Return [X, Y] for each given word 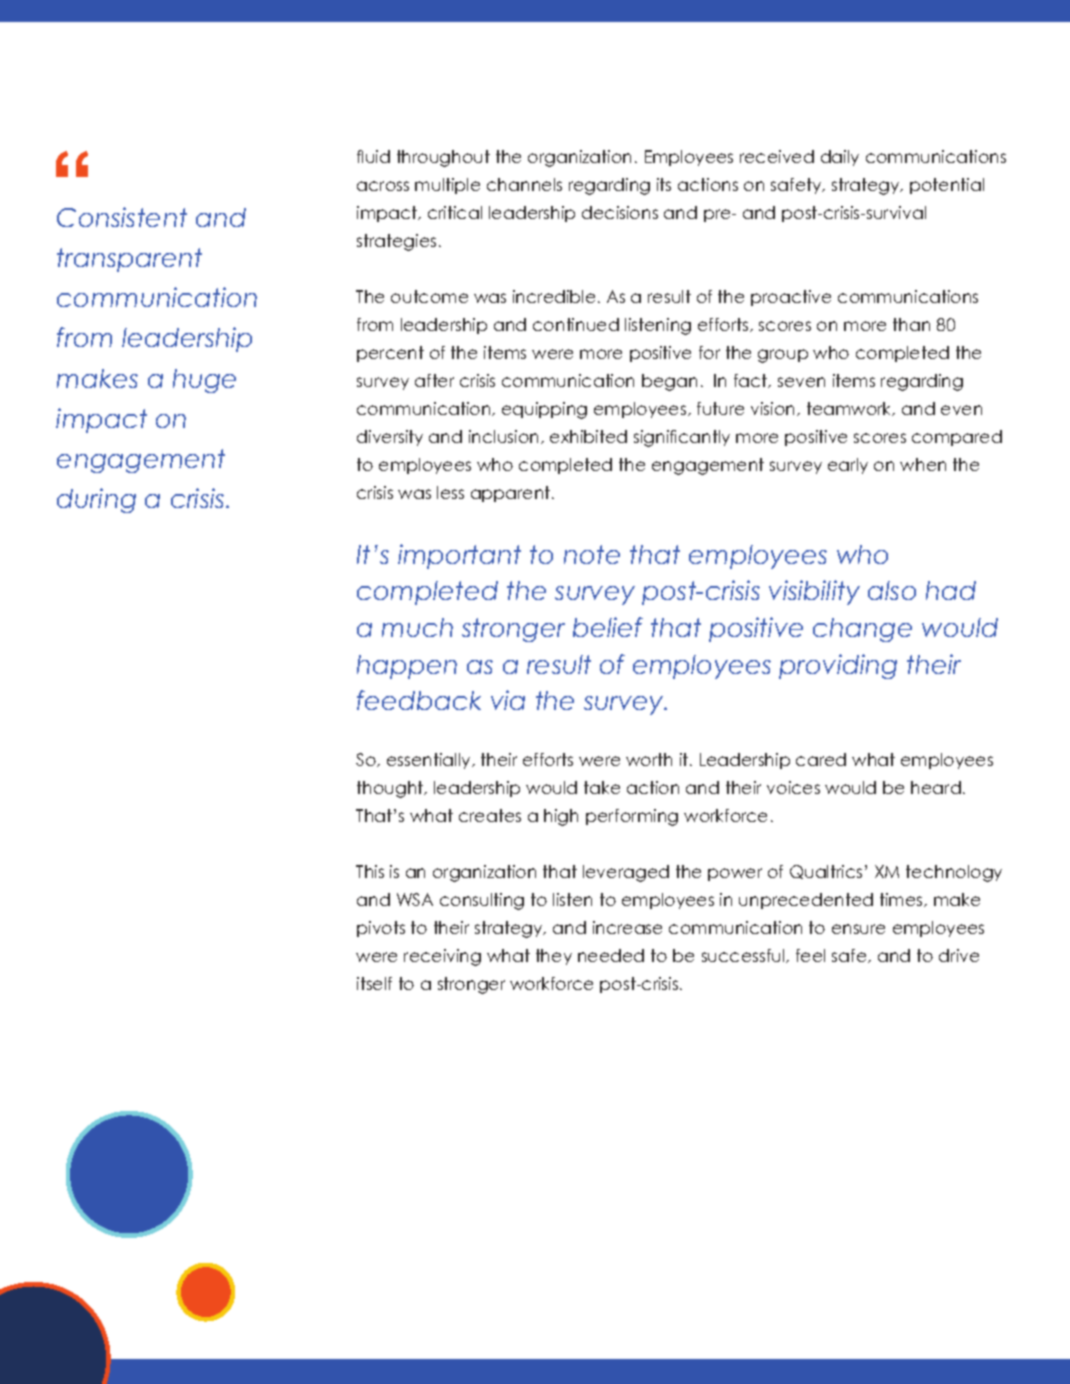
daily [840, 158]
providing [838, 666]
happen [407, 667]
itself [374, 983]
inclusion [505, 437]
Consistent [122, 217]
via [508, 700]
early [848, 466]
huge [204, 381]
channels [524, 184]
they [554, 957]
